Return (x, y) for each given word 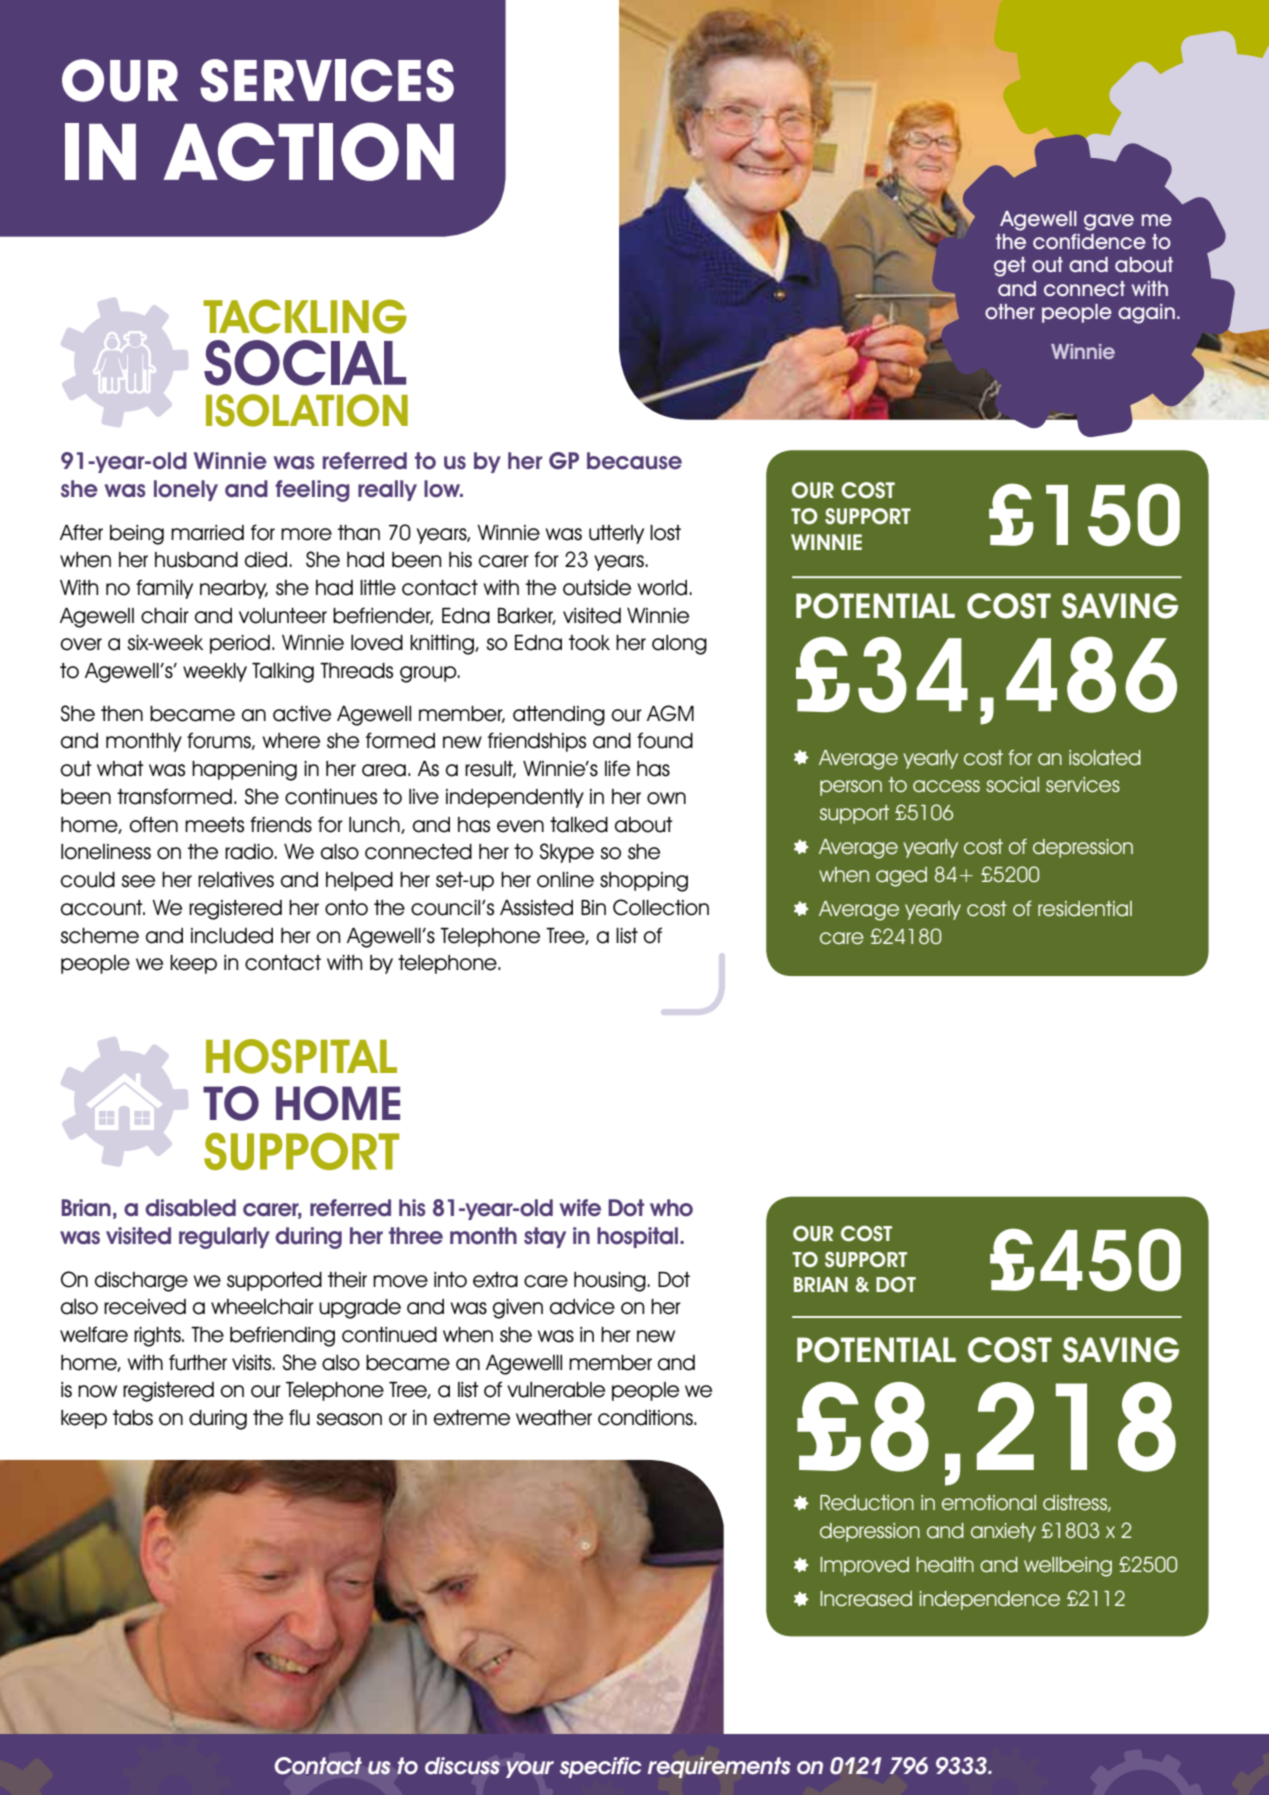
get (1010, 267)
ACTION (309, 151)
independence (990, 1600)
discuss (462, 1766)
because (634, 461)
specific (601, 1767)
